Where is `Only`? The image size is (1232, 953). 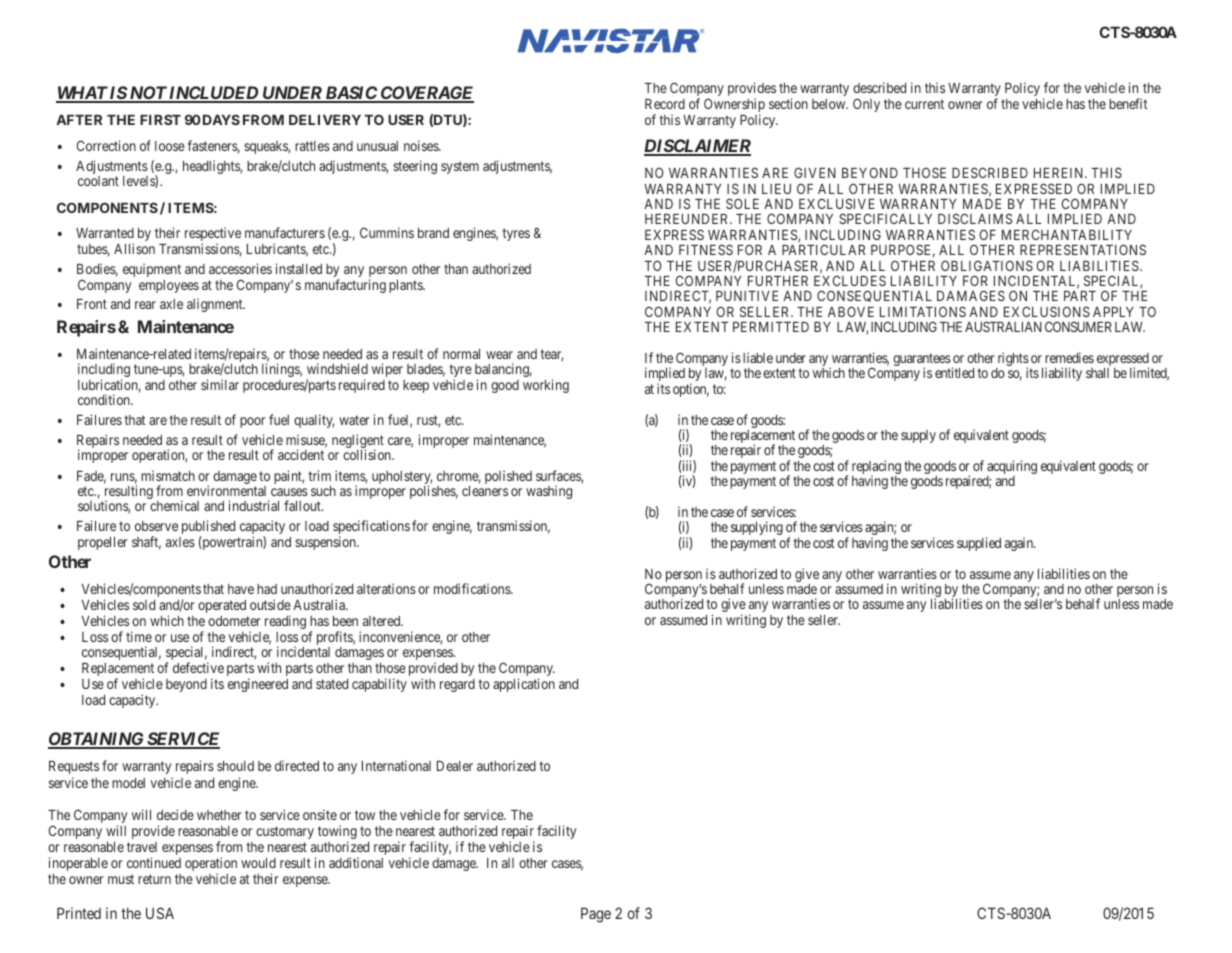
Only is located at coordinates (866, 105).
